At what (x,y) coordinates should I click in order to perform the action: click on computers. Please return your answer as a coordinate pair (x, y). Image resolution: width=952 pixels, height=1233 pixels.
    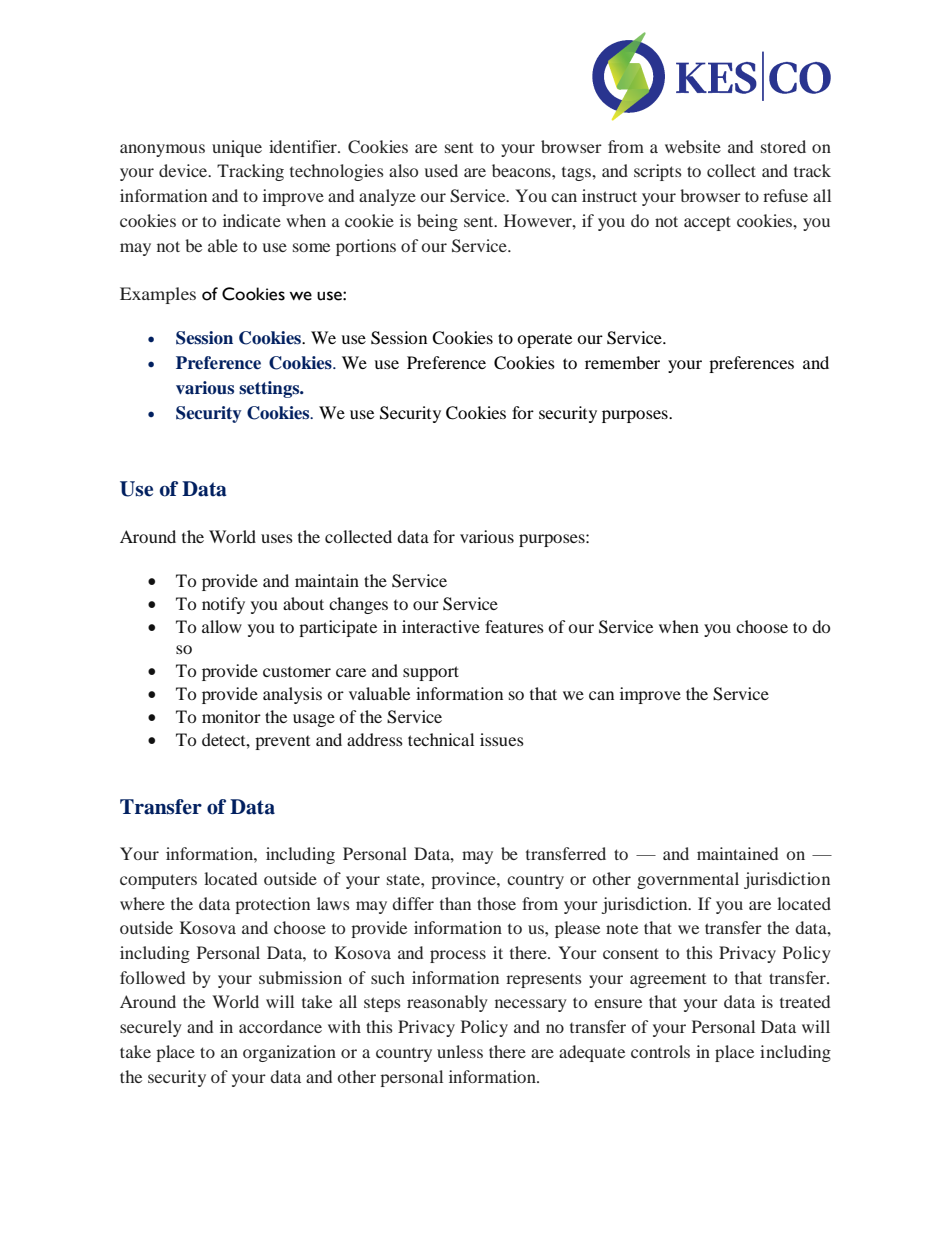
    Looking at the image, I should click on (158, 881).
